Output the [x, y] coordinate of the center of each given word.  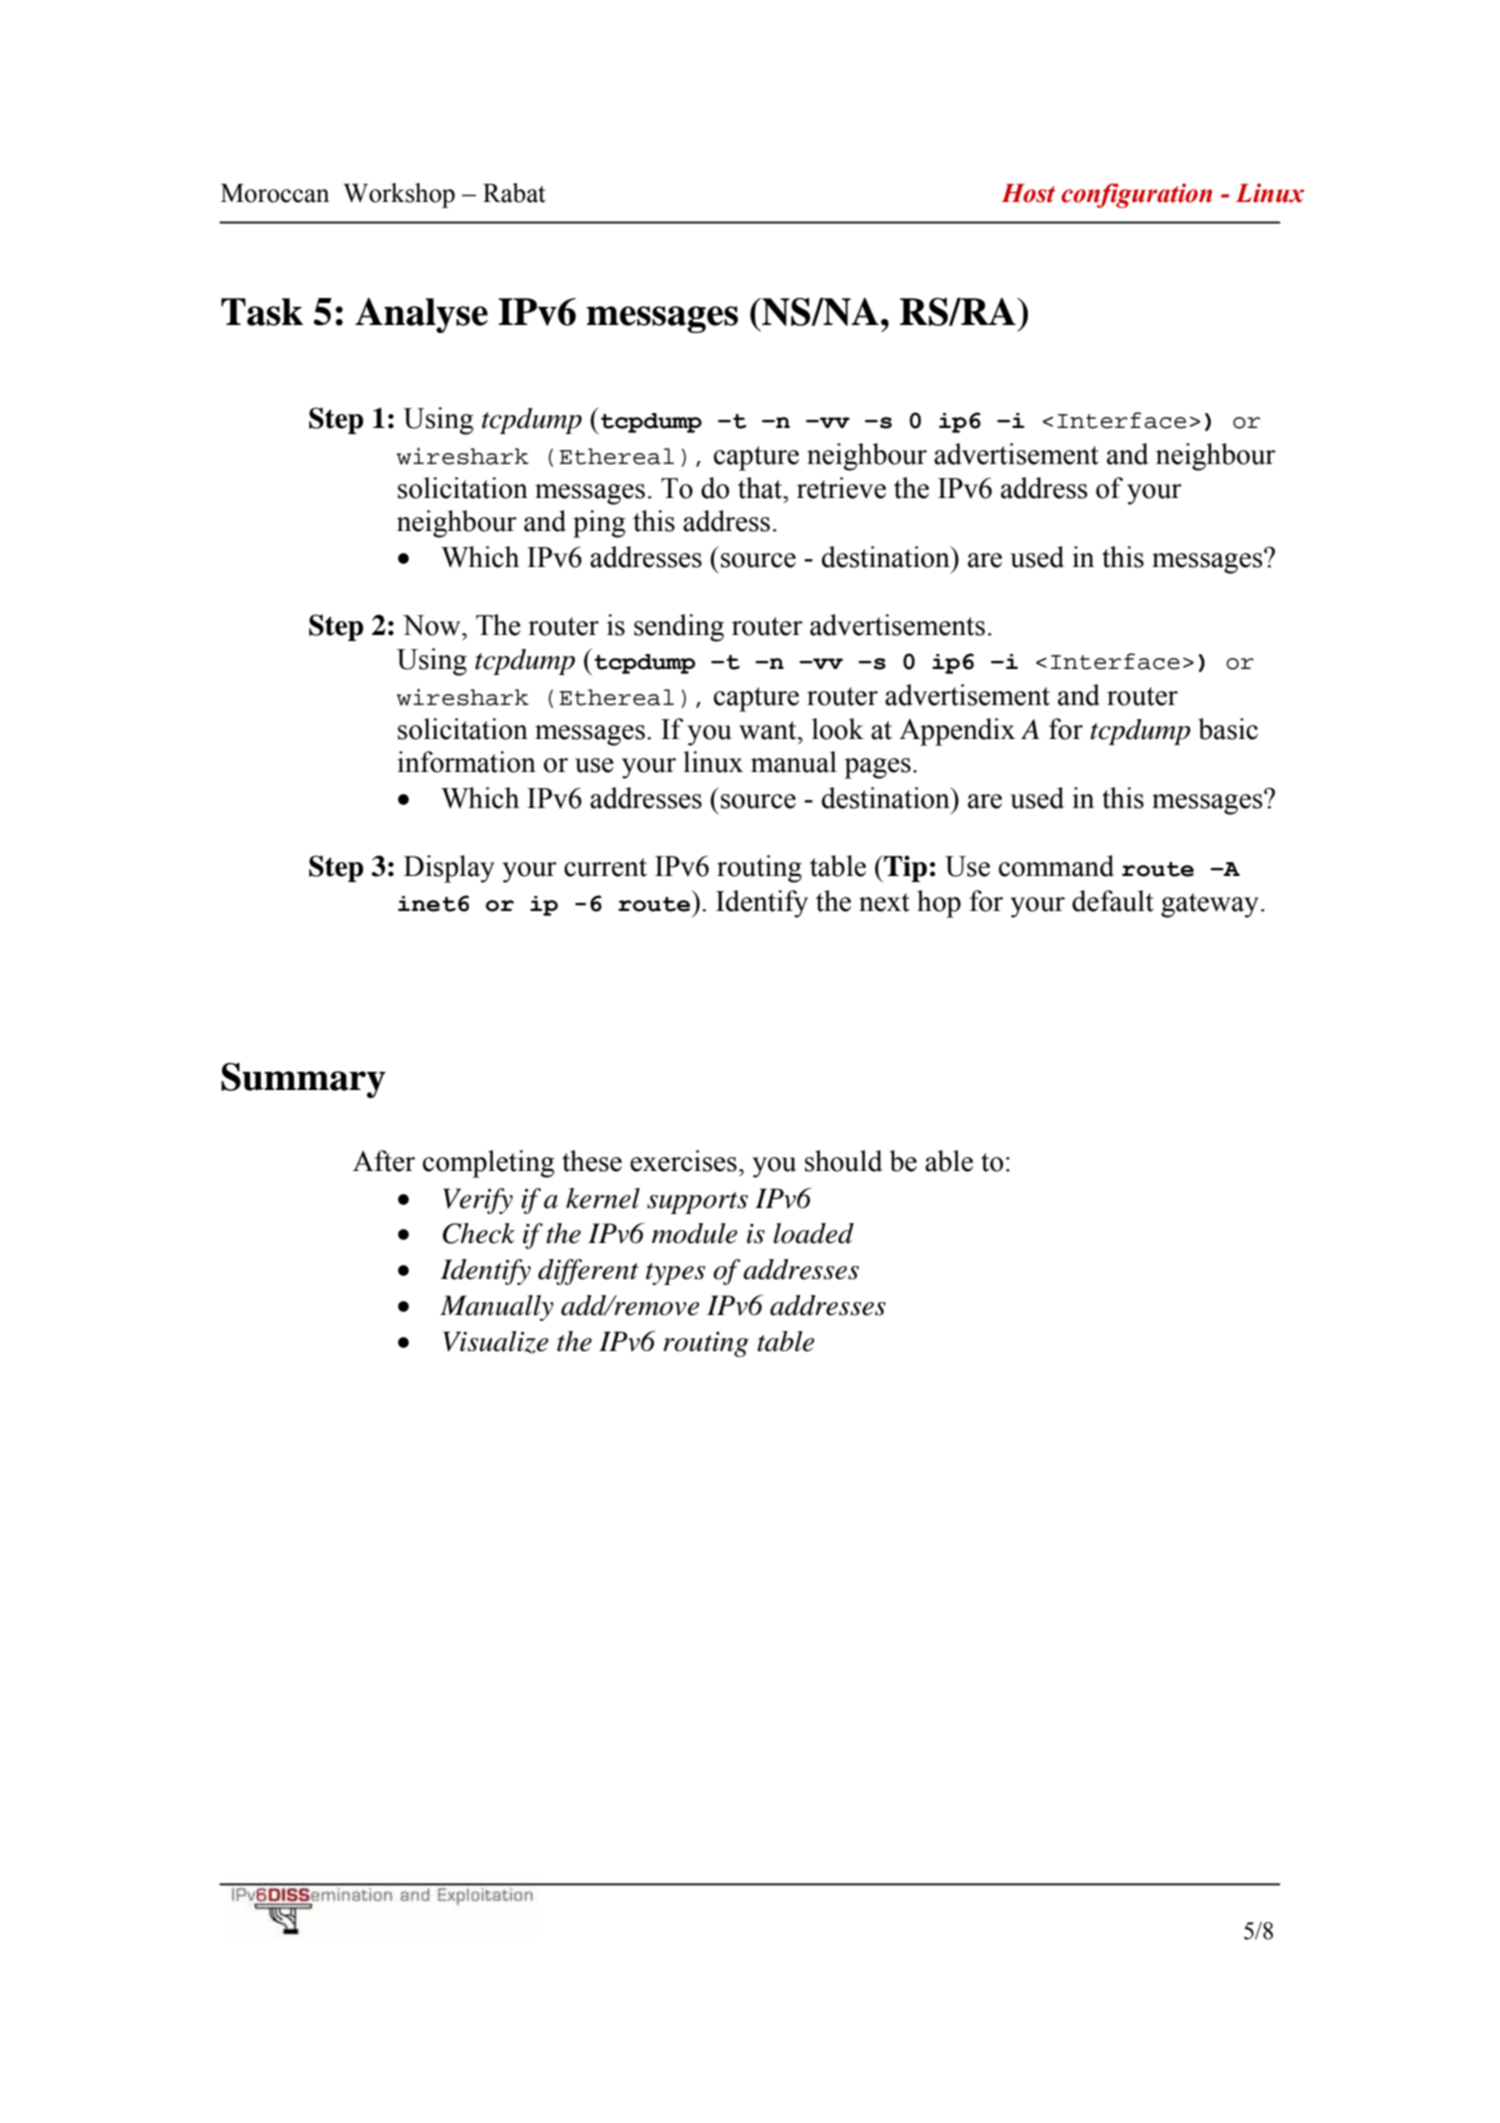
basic [1228, 729]
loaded [813, 1233]
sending [679, 628]
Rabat [514, 193]
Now [433, 625]
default [1113, 901]
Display [449, 869]
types [675, 1274]
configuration [1136, 195]
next [884, 902]
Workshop [399, 195]
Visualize [496, 1342]
